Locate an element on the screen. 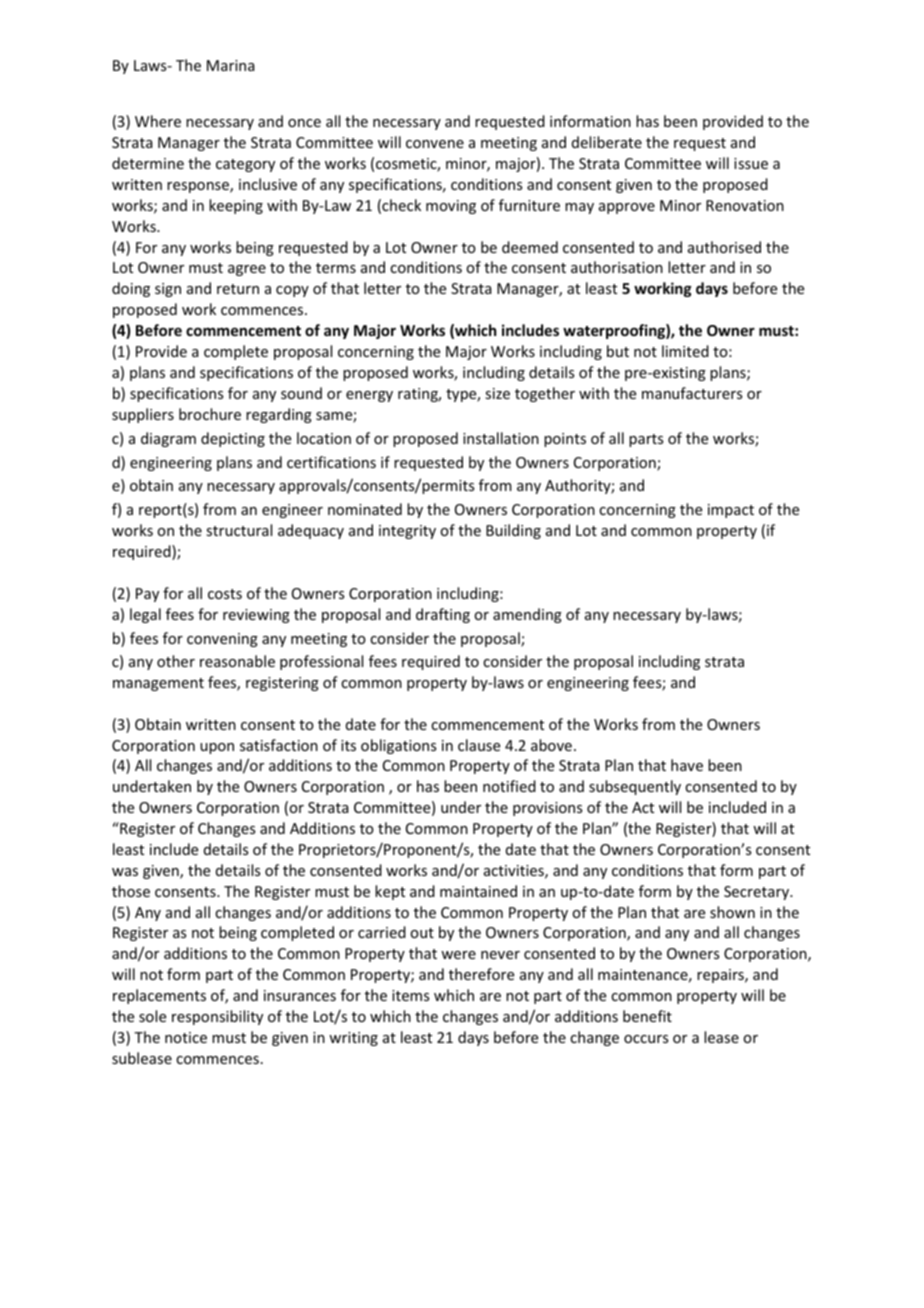 The height and width of the screenshot is (1308, 924). responsibility is located at coordinates (217, 1017).
